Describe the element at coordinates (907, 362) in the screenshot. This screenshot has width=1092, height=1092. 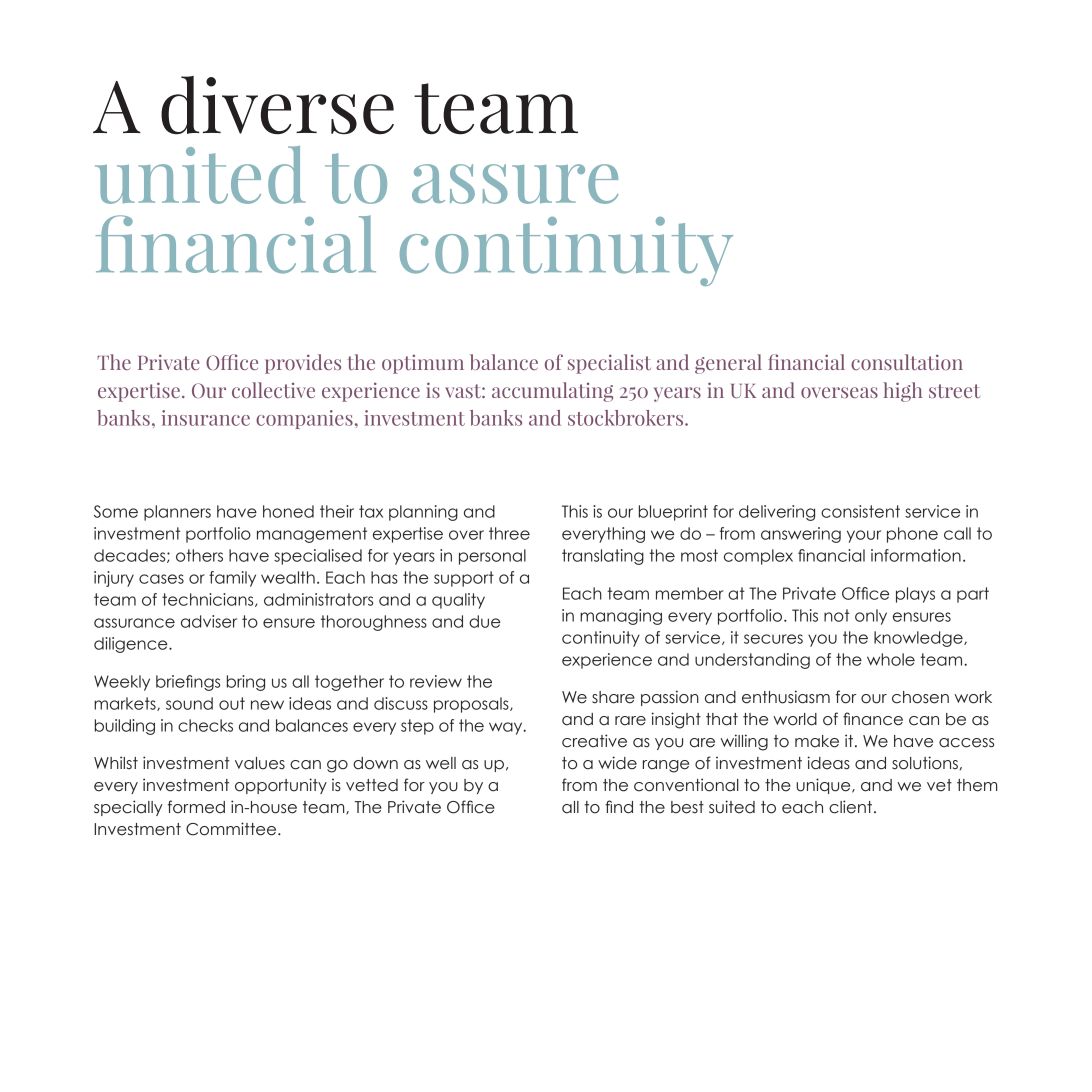
I see `consultation` at that location.
